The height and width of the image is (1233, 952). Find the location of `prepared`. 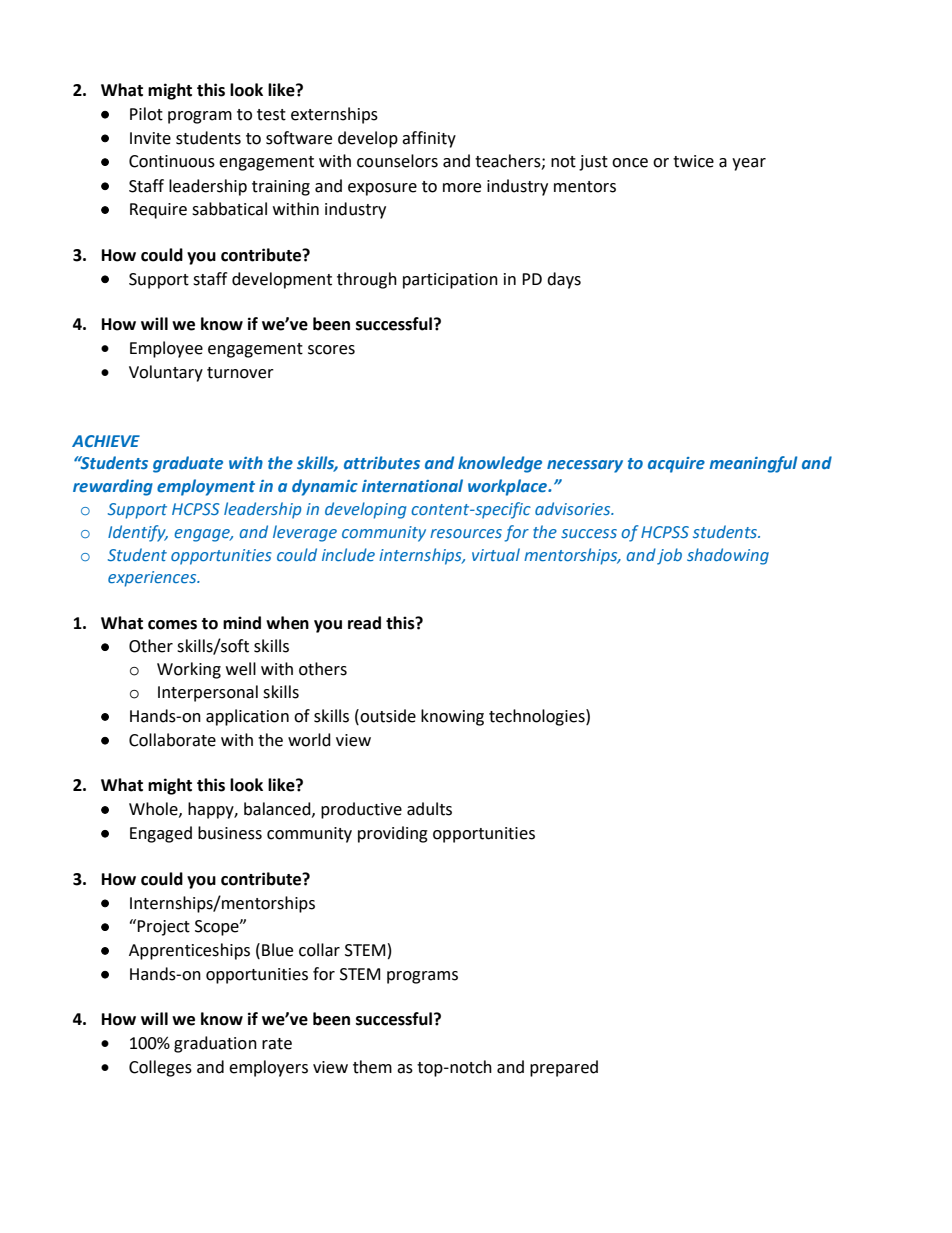

prepared is located at coordinates (564, 1068).
